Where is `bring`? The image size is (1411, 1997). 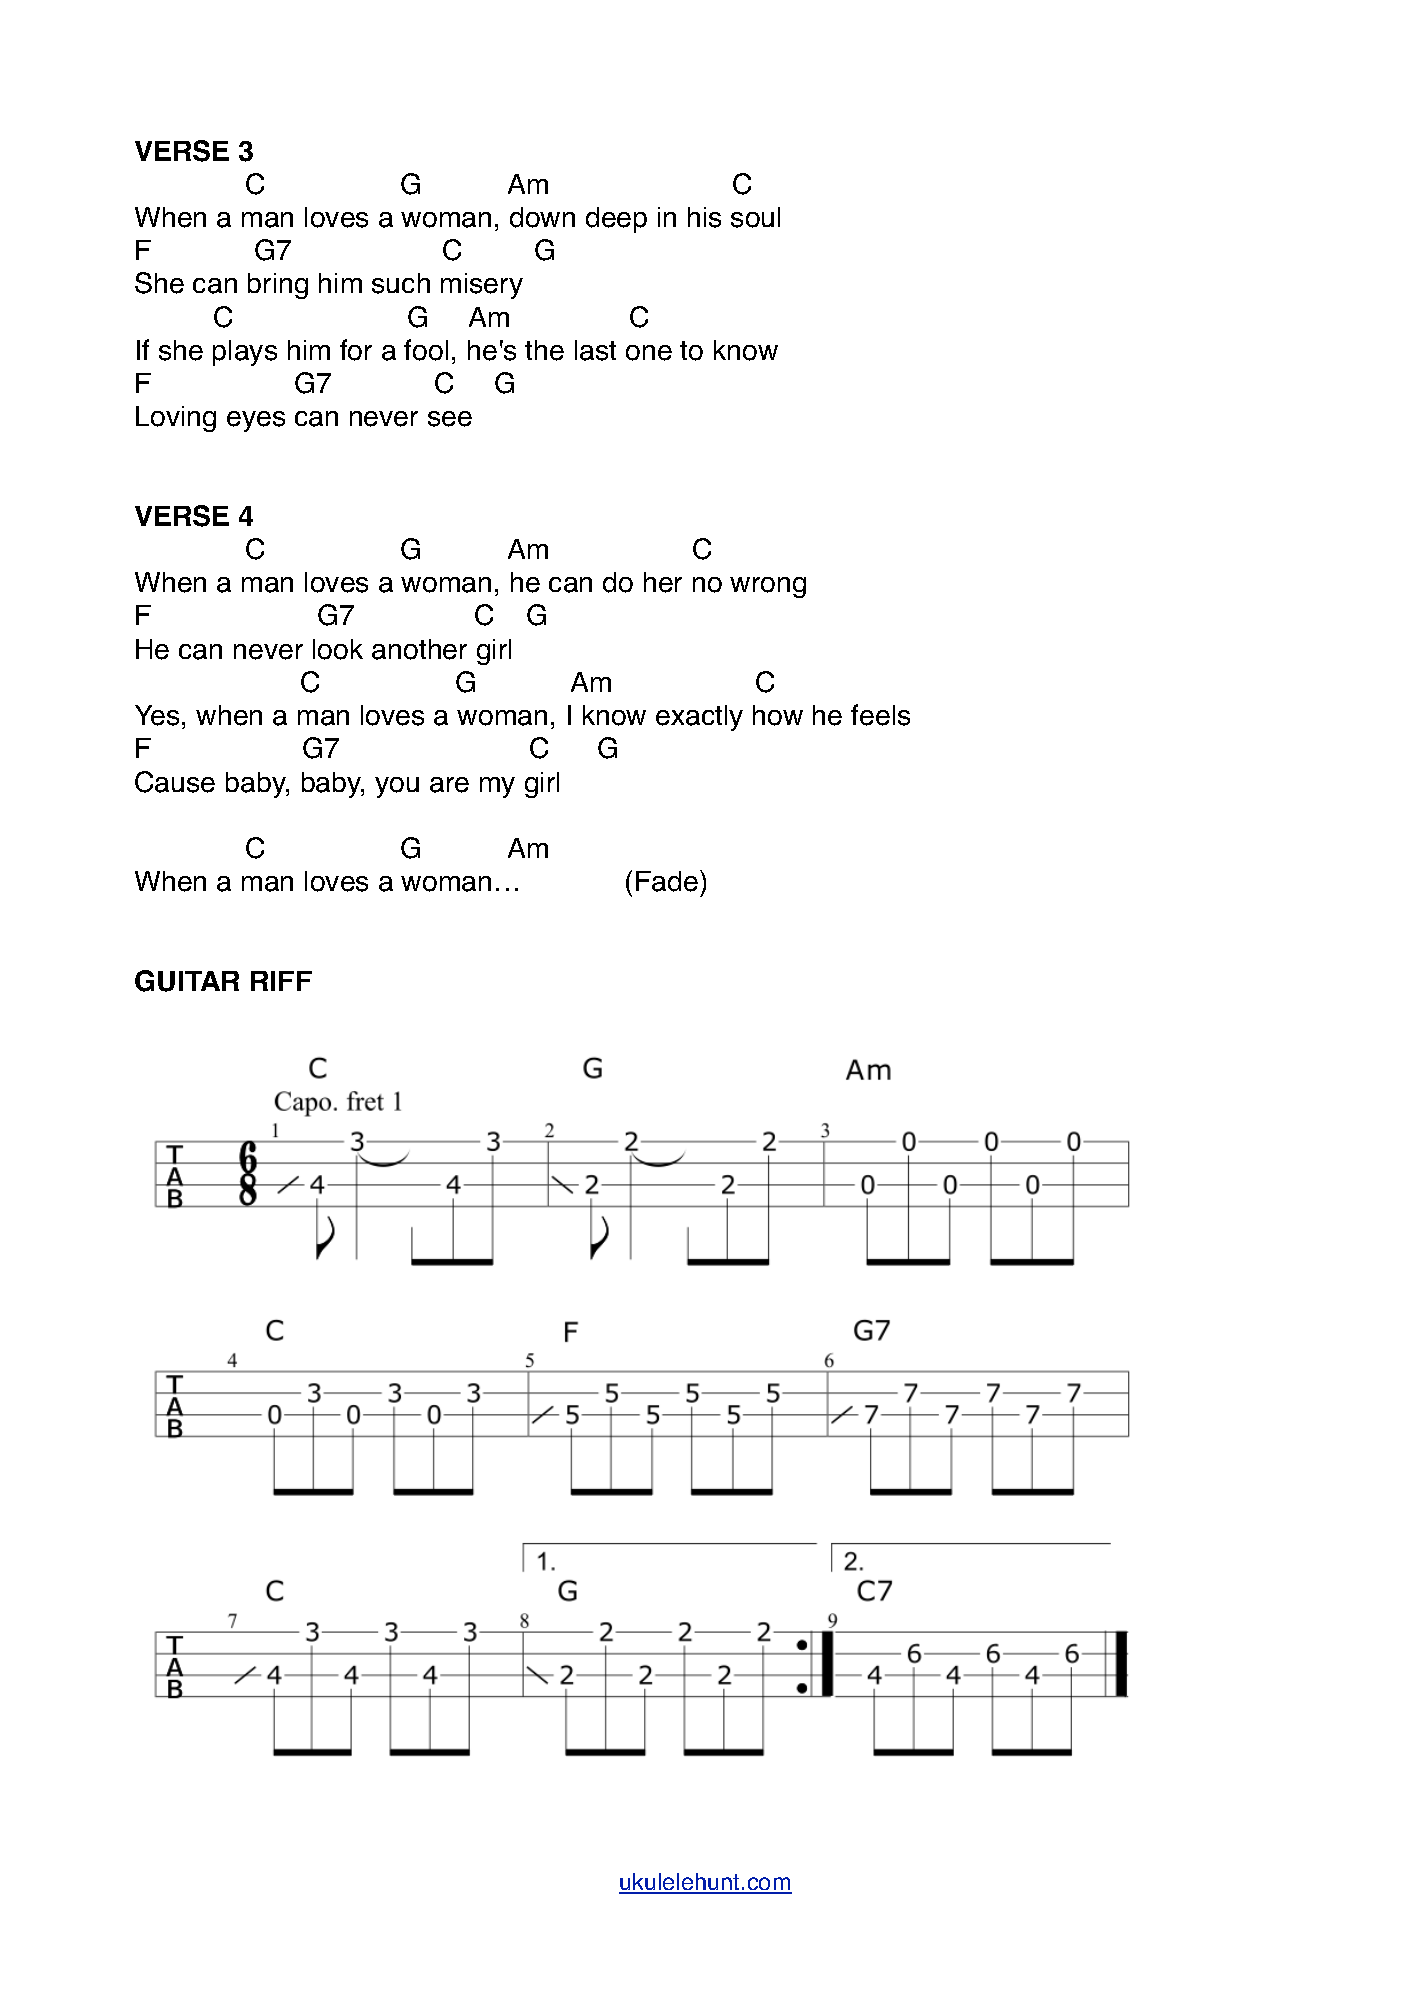
bring is located at coordinates (278, 286).
